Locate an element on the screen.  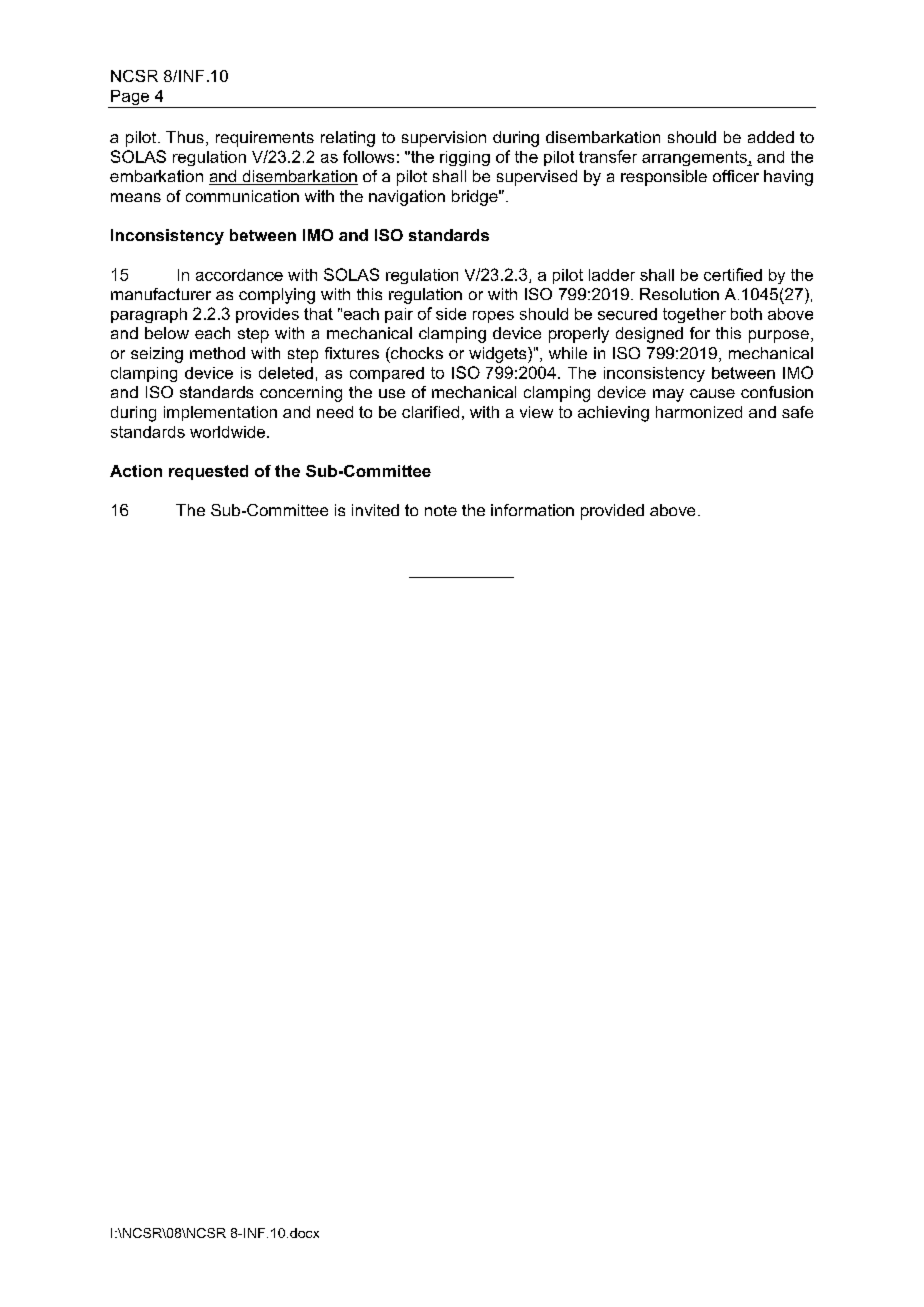
provided is located at coordinates (612, 512).
